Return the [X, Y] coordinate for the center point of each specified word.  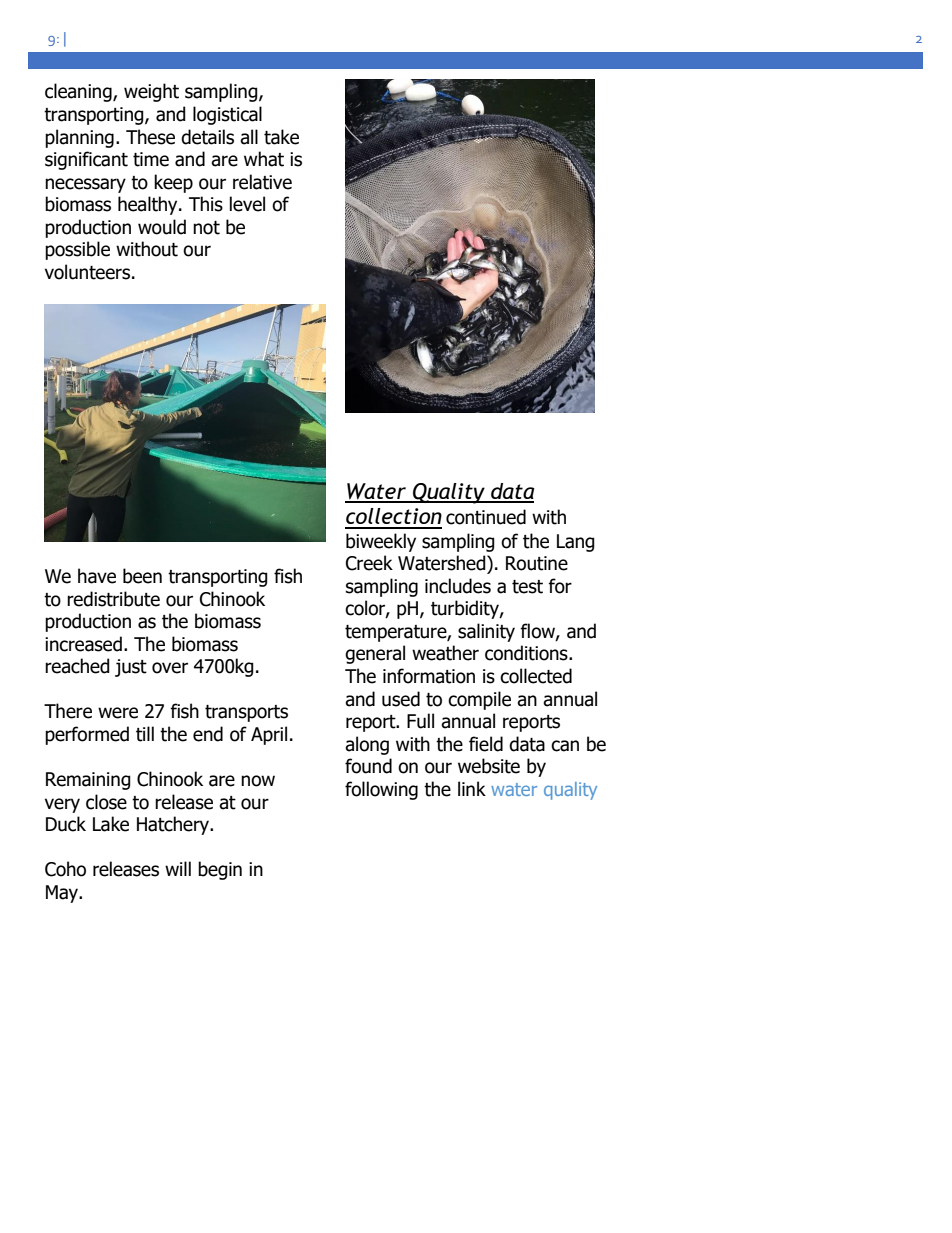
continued [486, 517]
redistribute [113, 599]
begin [220, 870]
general [375, 654]
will [178, 868]
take [281, 137]
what [264, 159]
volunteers [87, 272]
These [150, 137]
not [206, 228]
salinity [486, 632]
